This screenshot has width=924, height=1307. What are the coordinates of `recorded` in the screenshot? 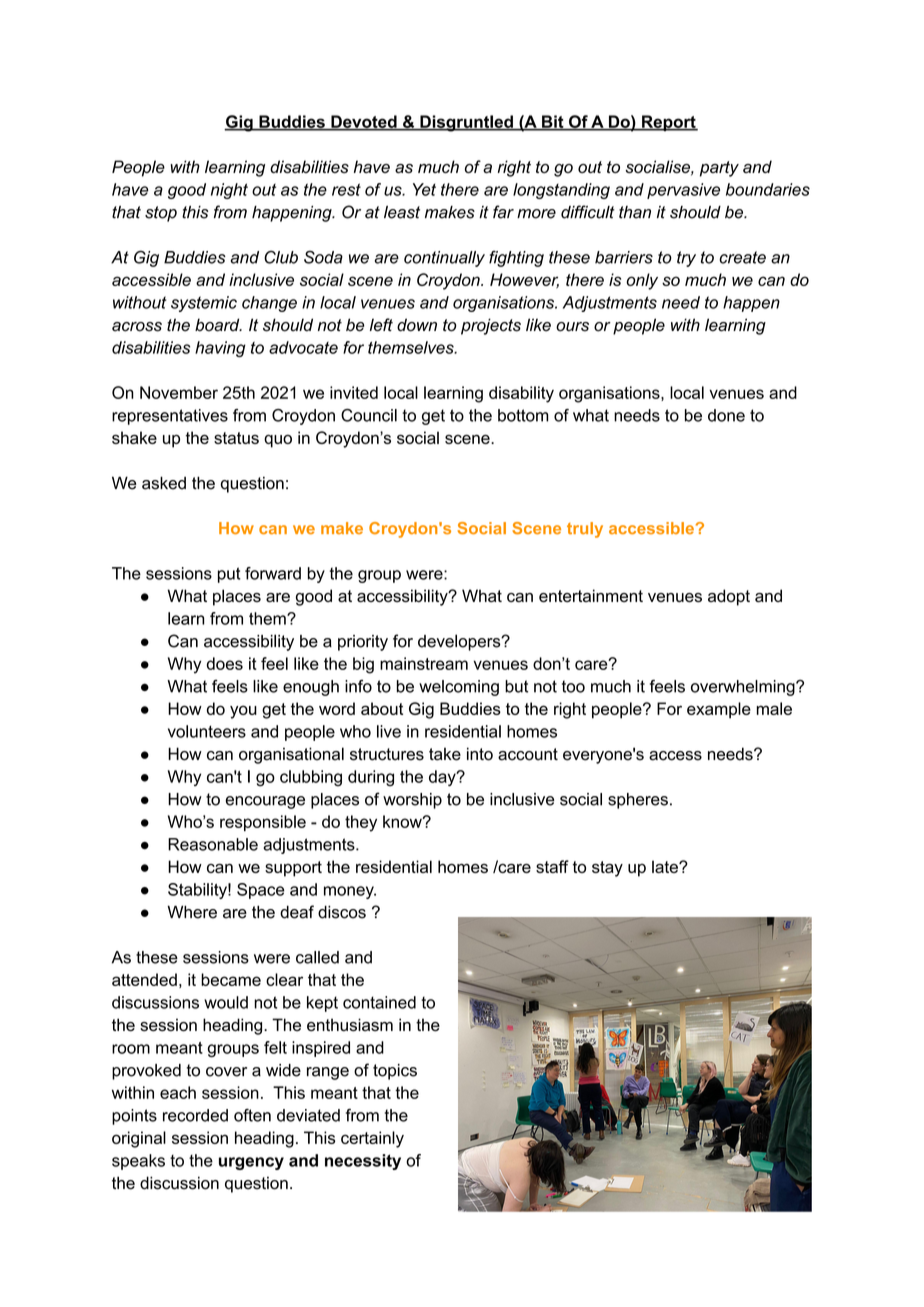 It's located at (195, 1115).
